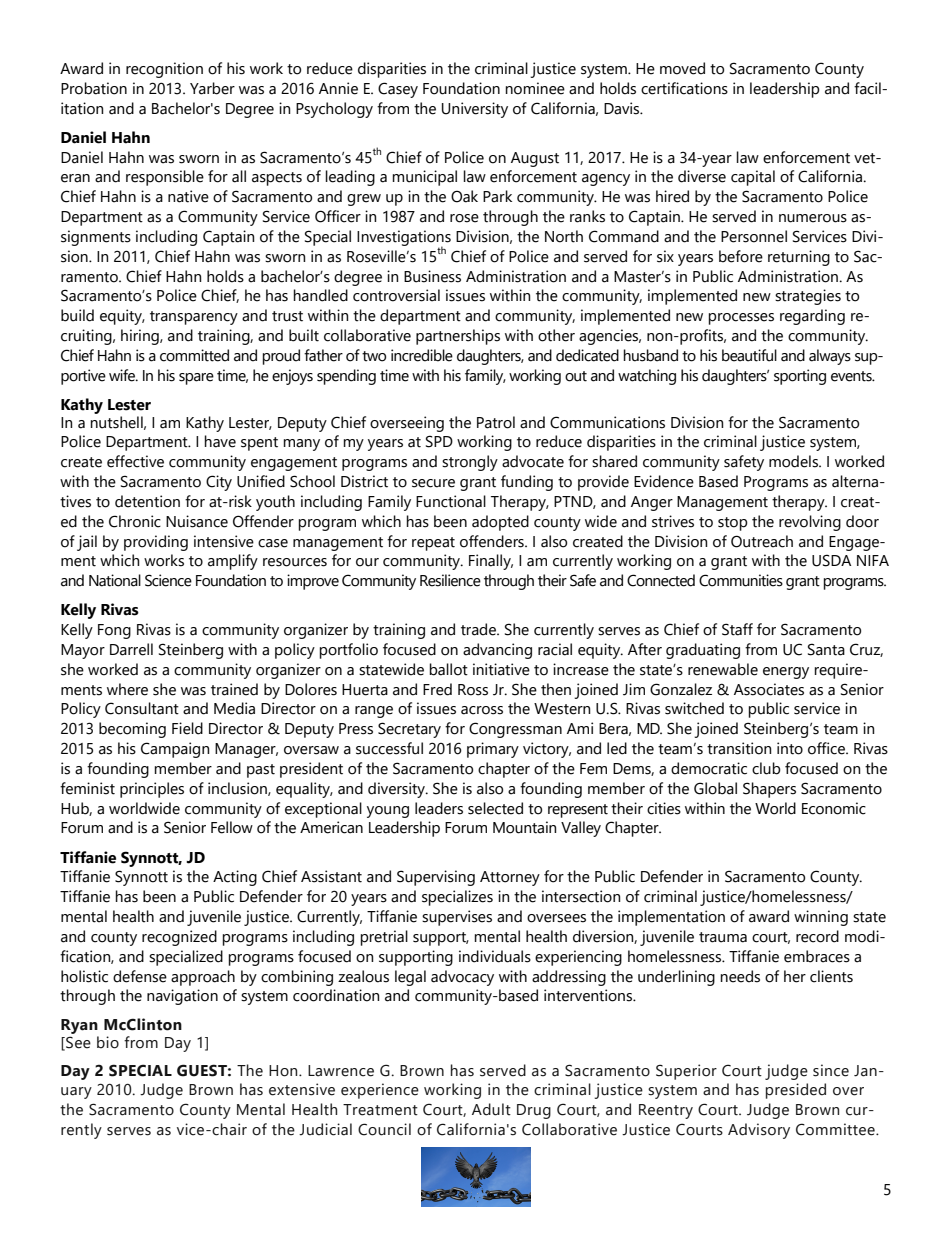 The height and width of the screenshot is (1233, 952). I want to click on beautiful, so click(749, 355).
